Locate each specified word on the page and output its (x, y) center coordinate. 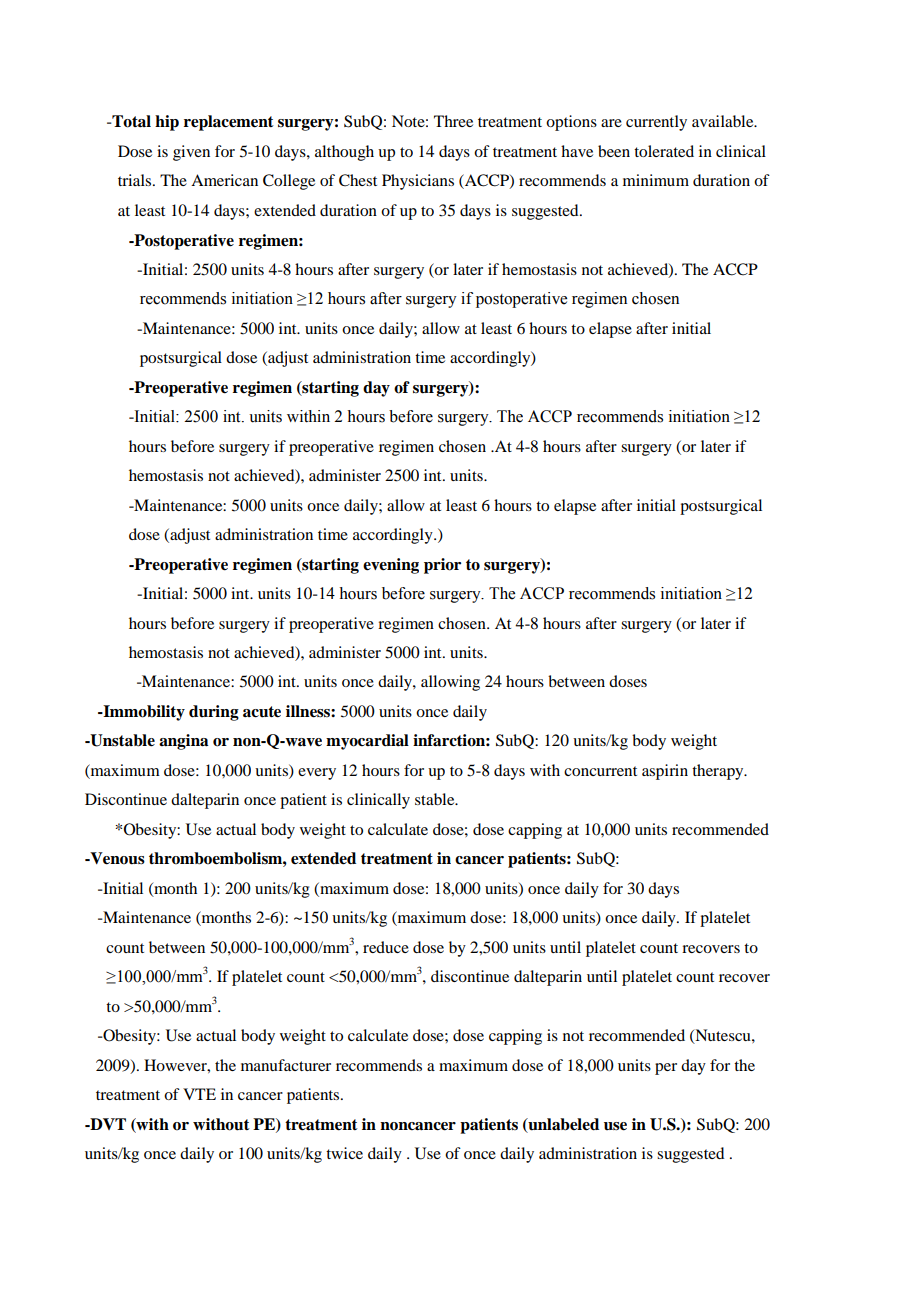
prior (442, 566)
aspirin (665, 772)
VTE (199, 1094)
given (191, 153)
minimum (656, 180)
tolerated (664, 151)
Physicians (418, 182)
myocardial (367, 742)
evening (391, 566)
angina (183, 742)
